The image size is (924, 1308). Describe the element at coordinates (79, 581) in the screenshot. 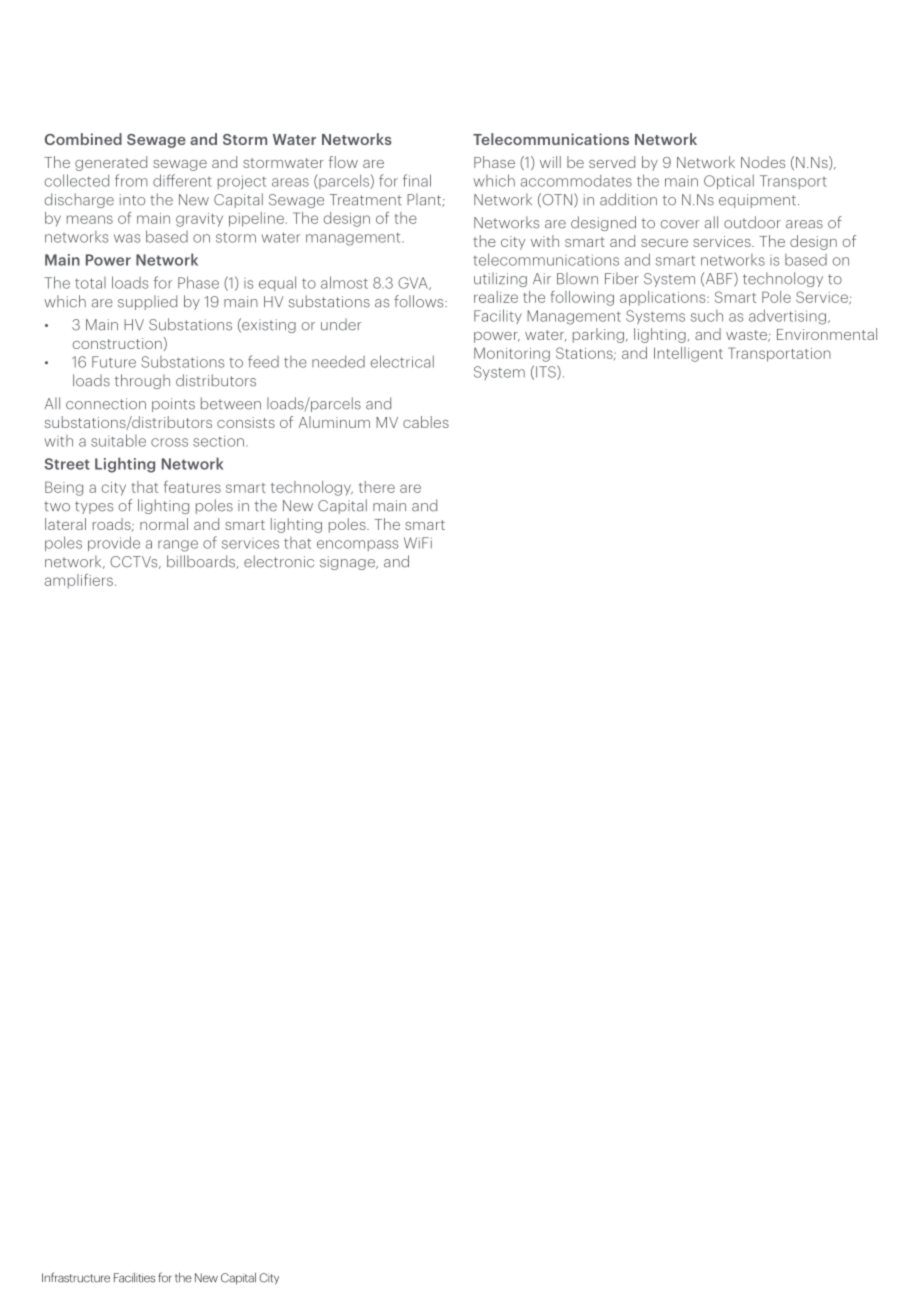

I see `amplifiers` at that location.
